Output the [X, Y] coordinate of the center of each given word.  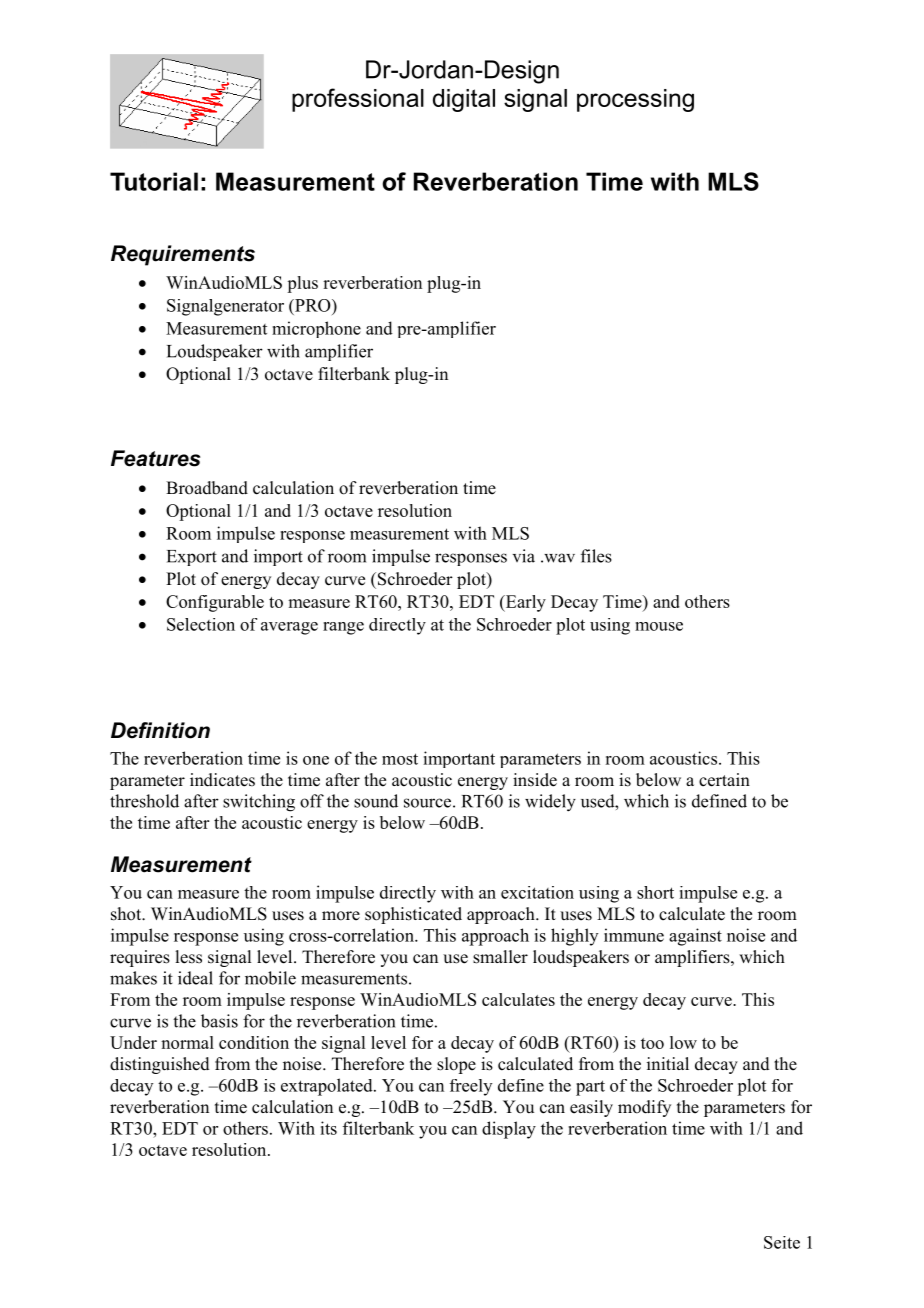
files [596, 556]
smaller [500, 957]
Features [155, 458]
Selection [201, 624]
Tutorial [154, 181]
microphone [316, 329]
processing [635, 100]
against [695, 937]
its [328, 1128]
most [400, 759]
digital [464, 100]
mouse [659, 626]
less [188, 957]
